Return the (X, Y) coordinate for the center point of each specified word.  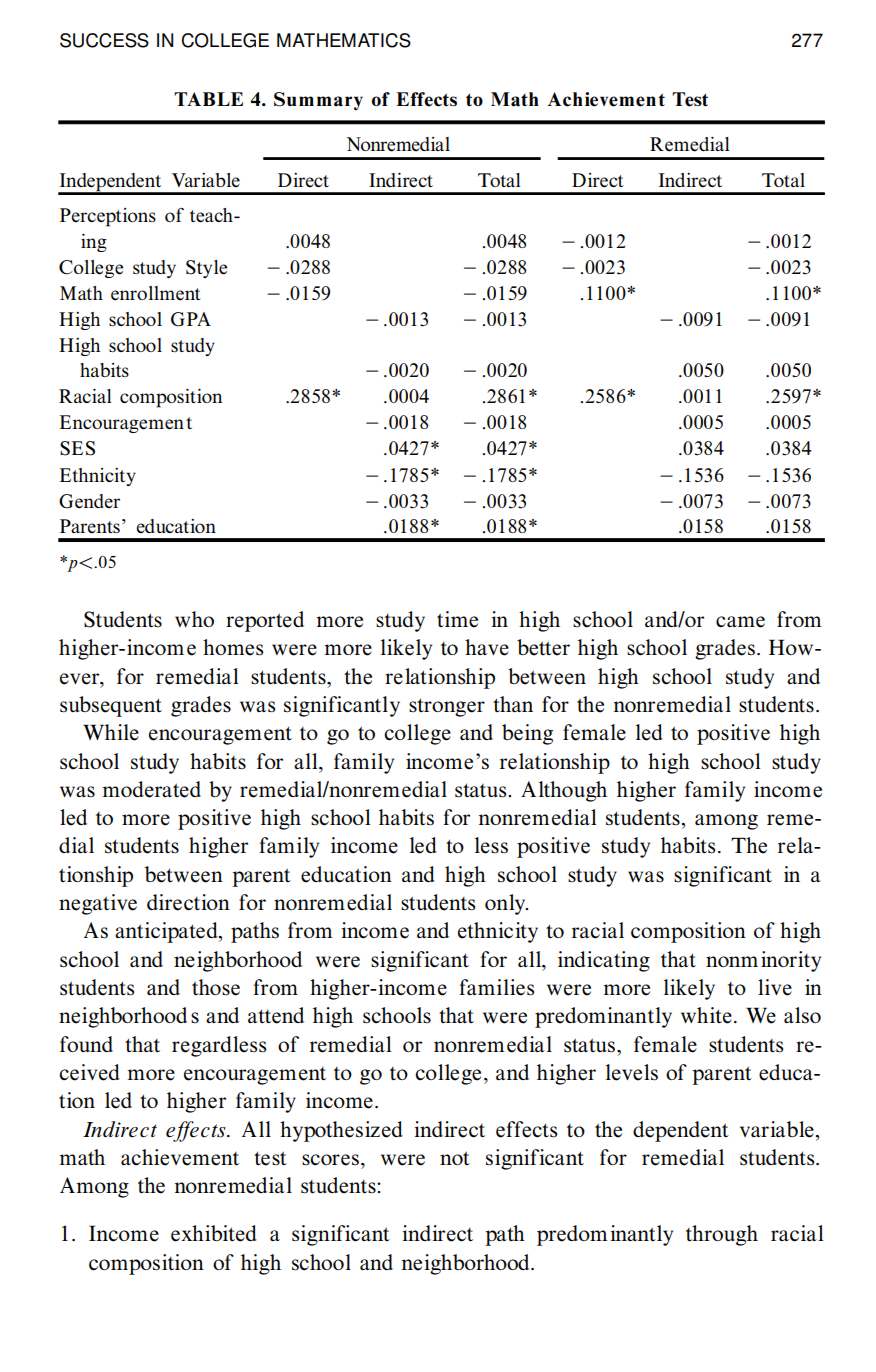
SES (77, 448)
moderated (151, 789)
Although (564, 791)
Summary (318, 101)
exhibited (214, 1233)
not (455, 1158)
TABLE (208, 99)
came (740, 622)
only (506, 904)
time (457, 619)
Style (206, 269)
